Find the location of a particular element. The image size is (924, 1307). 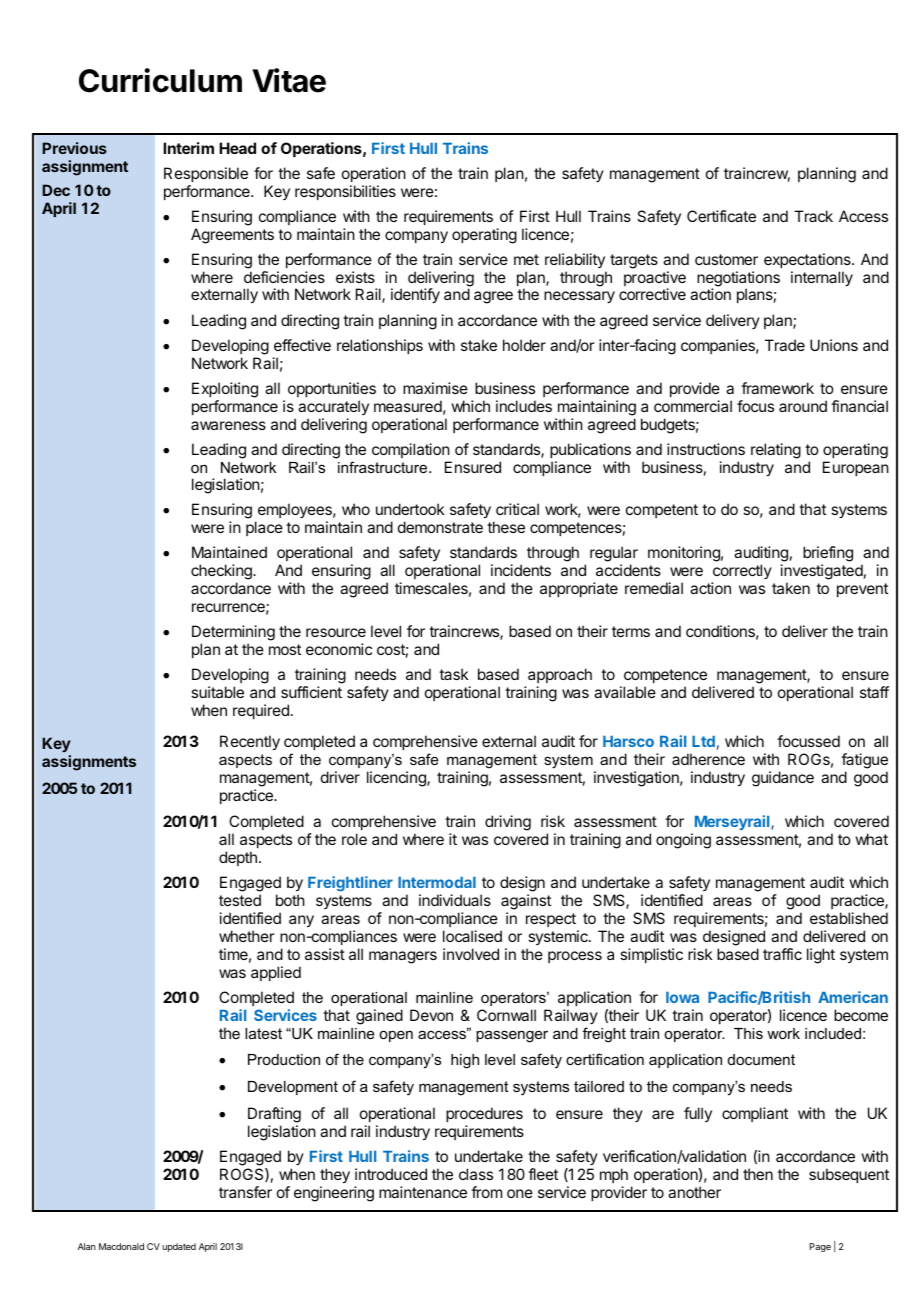

task is located at coordinates (454, 674).
